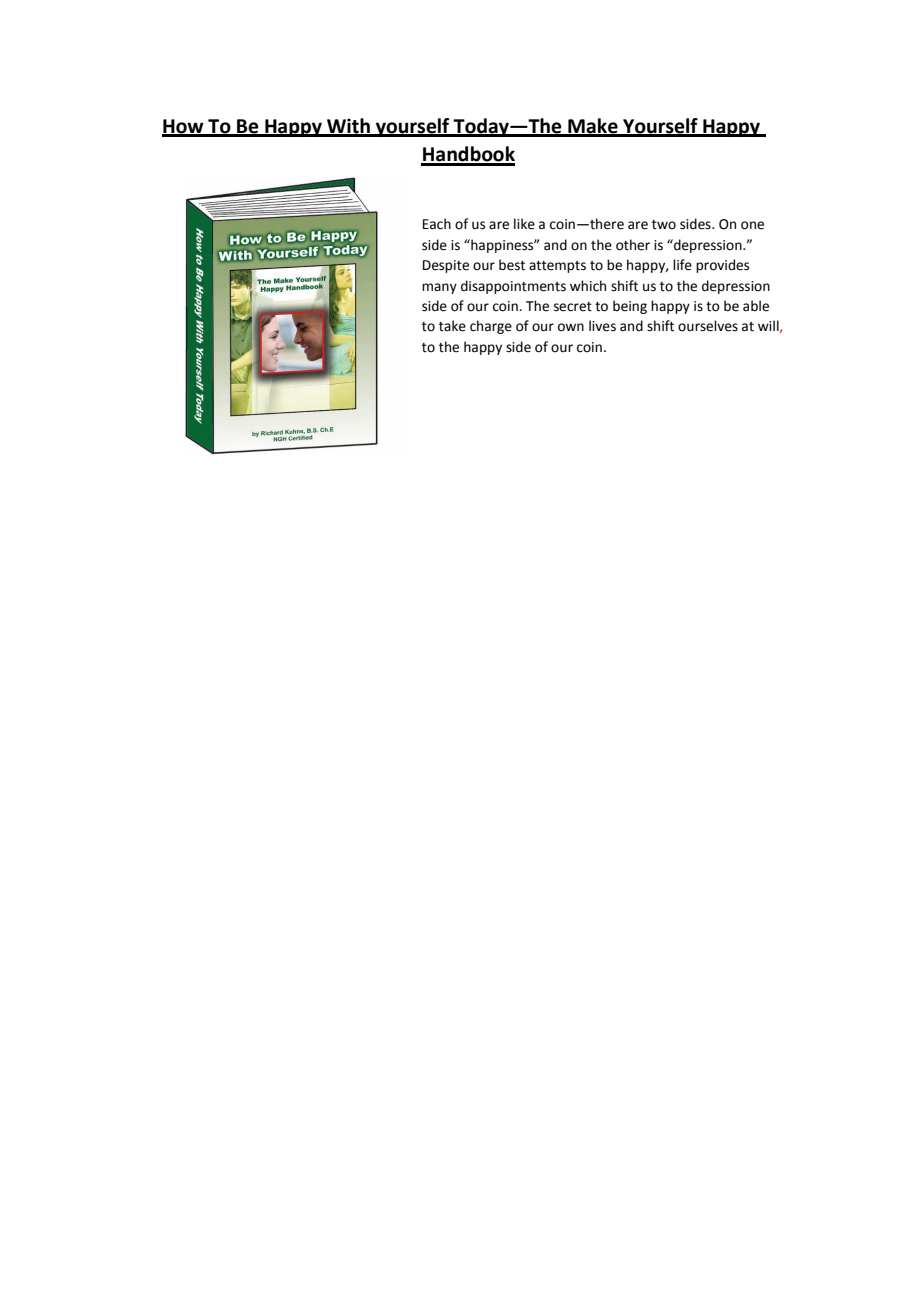  I want to click on other, so click(633, 245).
